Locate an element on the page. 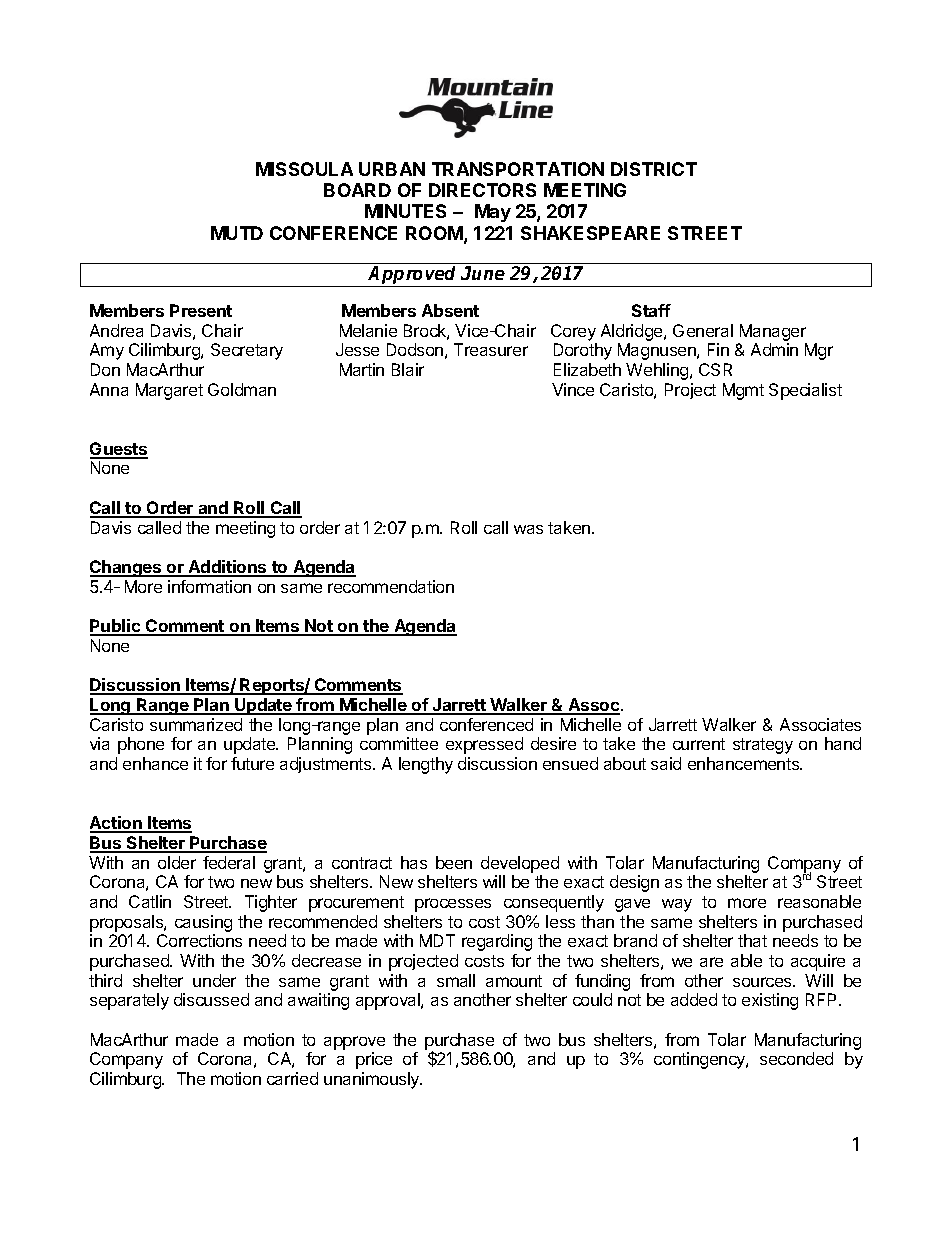 The width and height of the document is (952, 1233). phone is located at coordinates (141, 745).
